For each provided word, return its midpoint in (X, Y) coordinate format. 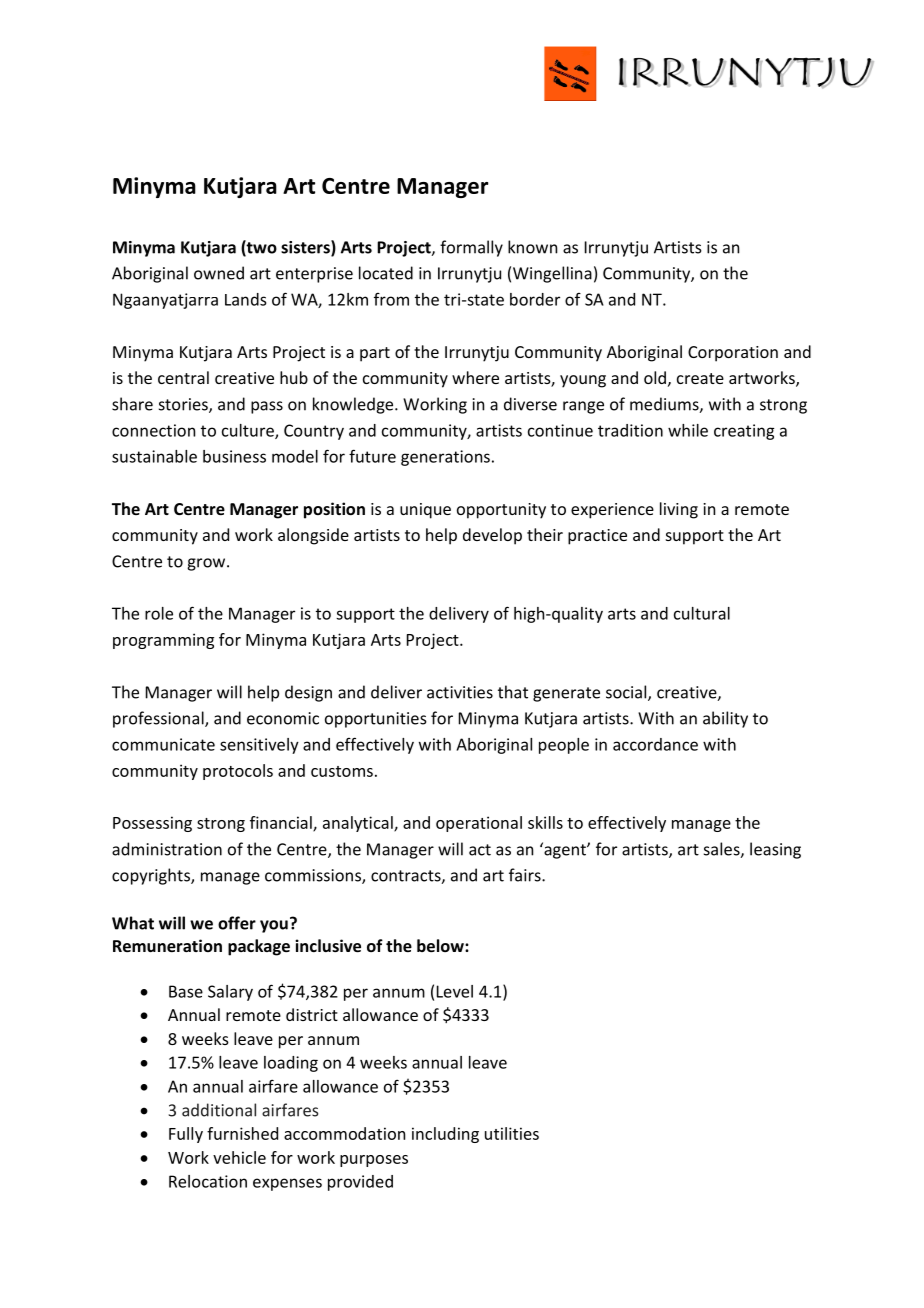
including (445, 1135)
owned (219, 273)
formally (471, 248)
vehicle (239, 1157)
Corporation (733, 354)
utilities (512, 1133)
